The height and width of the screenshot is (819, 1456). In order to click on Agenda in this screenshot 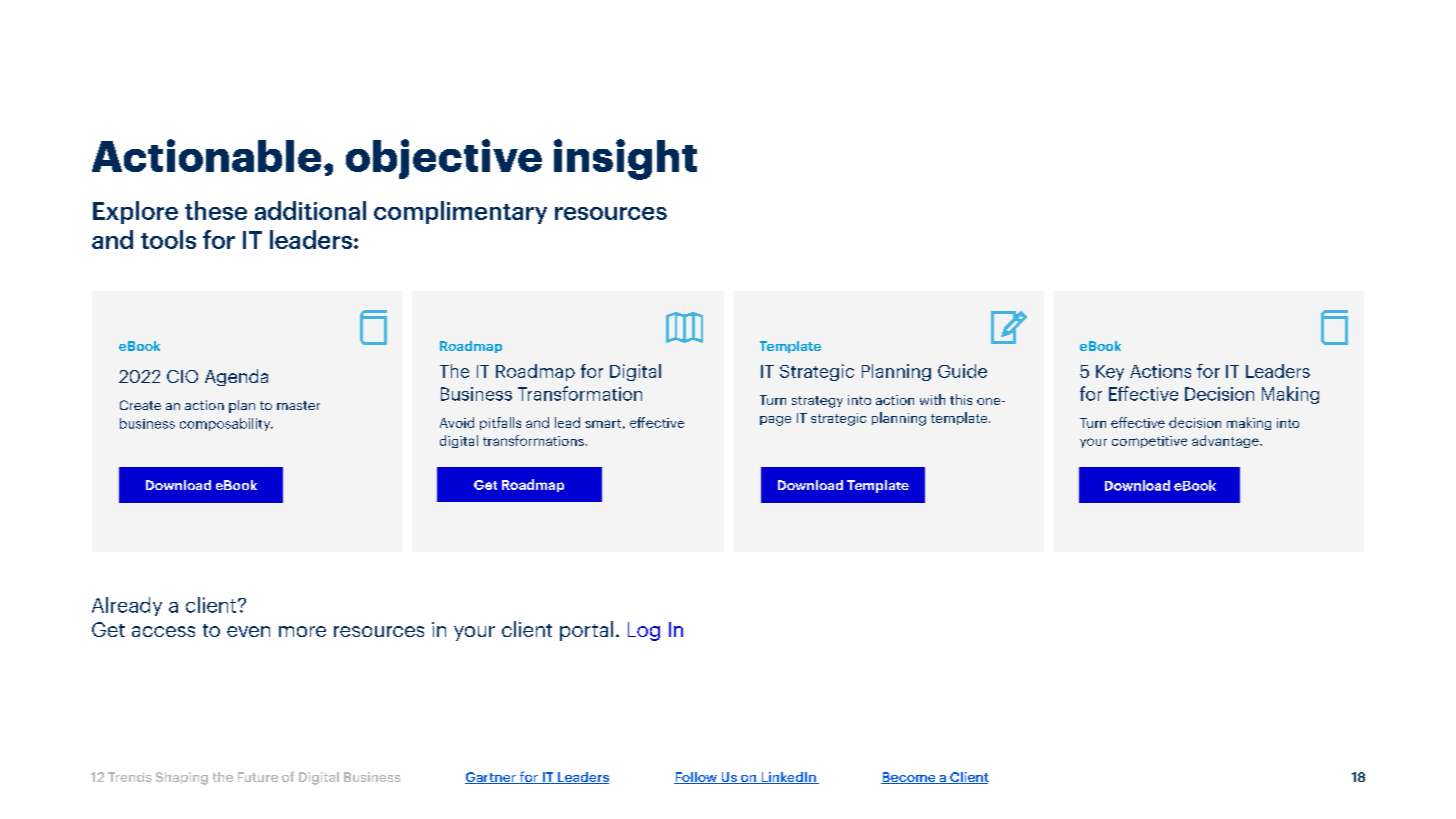, I will do `click(236, 377)`.
